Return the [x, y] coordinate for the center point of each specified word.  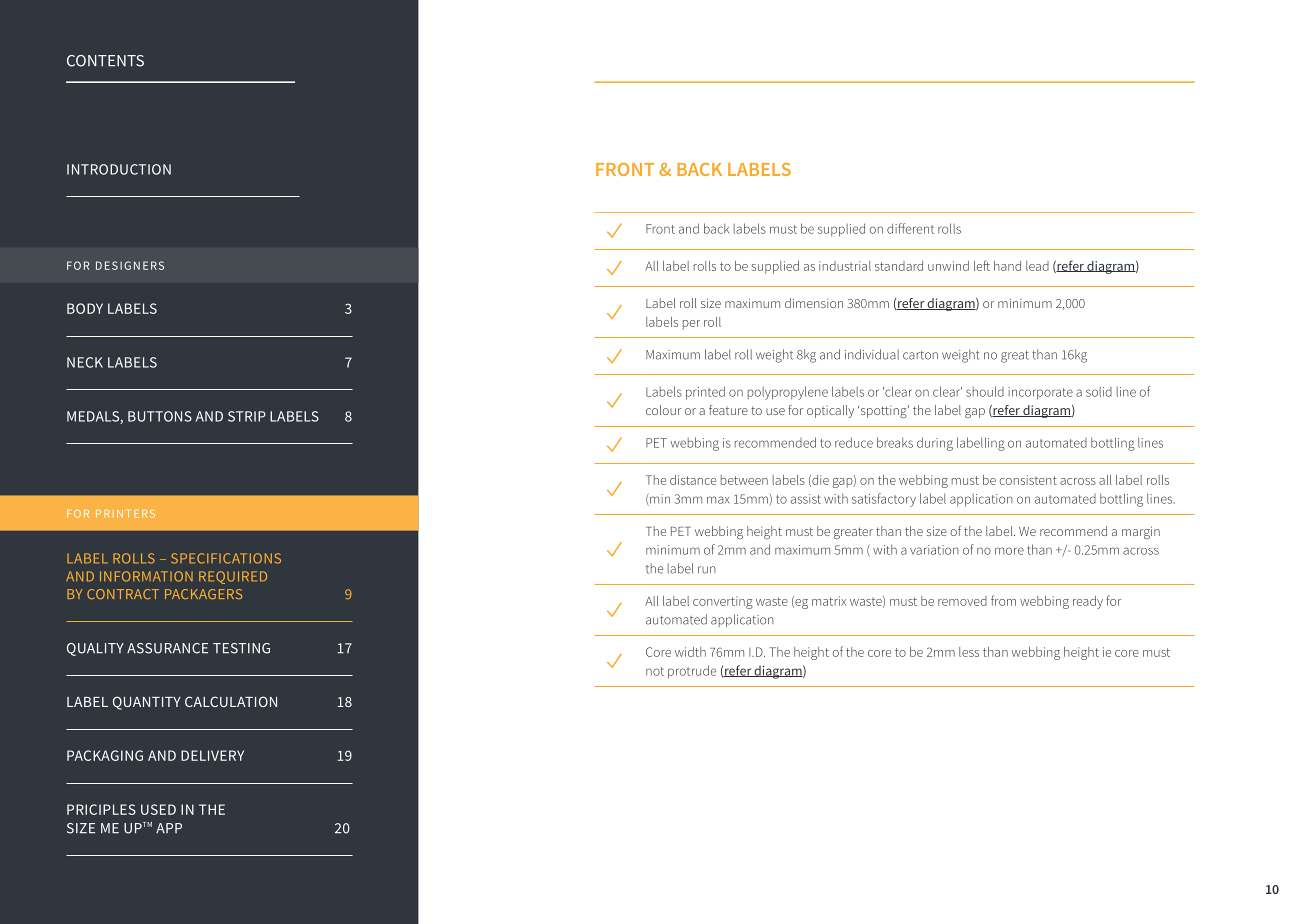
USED [158, 809]
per [691, 325]
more [1009, 551]
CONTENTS [105, 61]
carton [920, 355]
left [982, 265]
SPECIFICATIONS [226, 558]
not [655, 671]
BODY [85, 308]
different [910, 228]
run [707, 570]
